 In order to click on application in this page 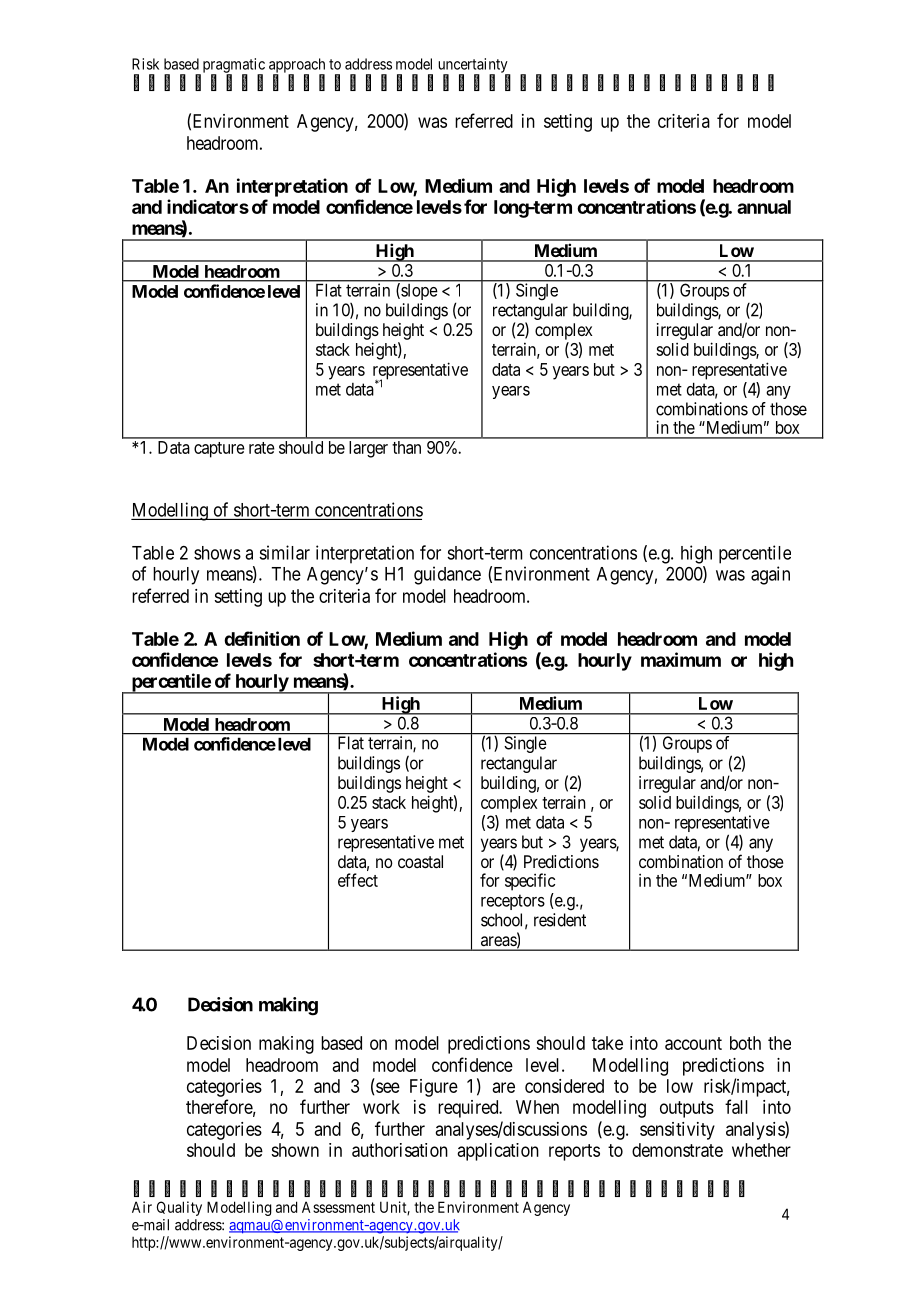, I will do `click(498, 1152)`.
